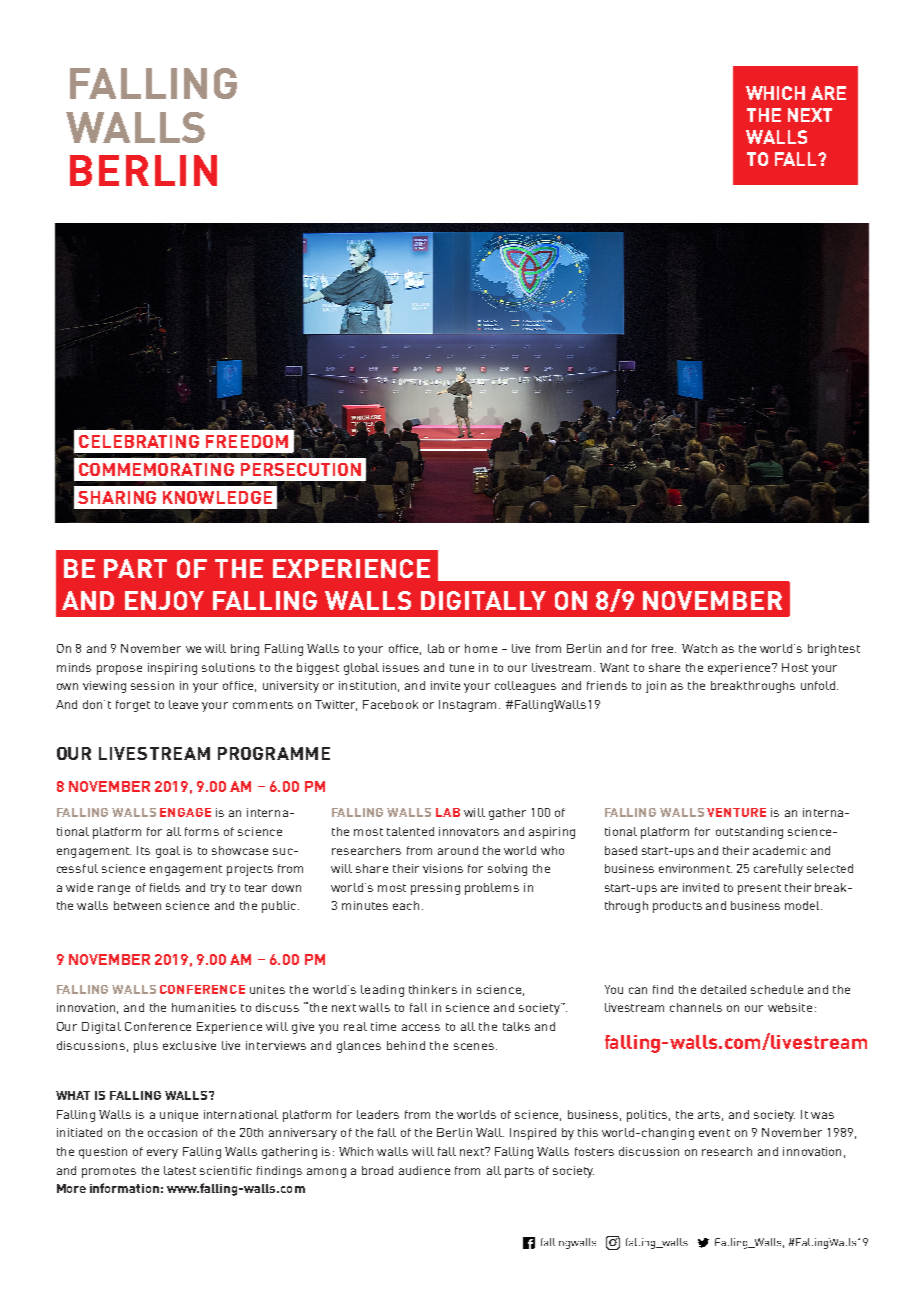  What do you see at coordinates (202, 831) in the document?
I see `forms` at bounding box center [202, 831].
